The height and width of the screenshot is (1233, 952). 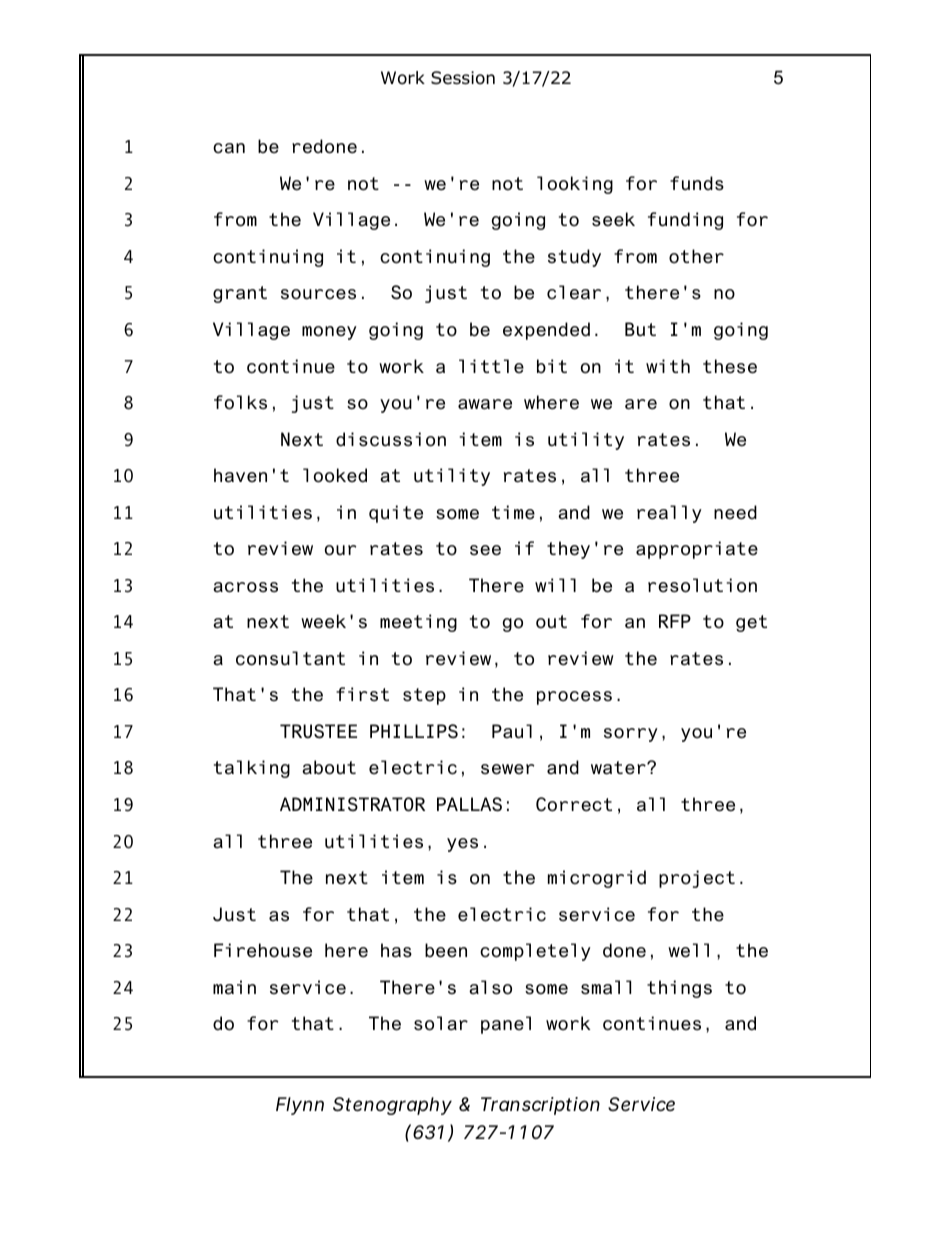 I want to click on aware, so click(x=485, y=404).
